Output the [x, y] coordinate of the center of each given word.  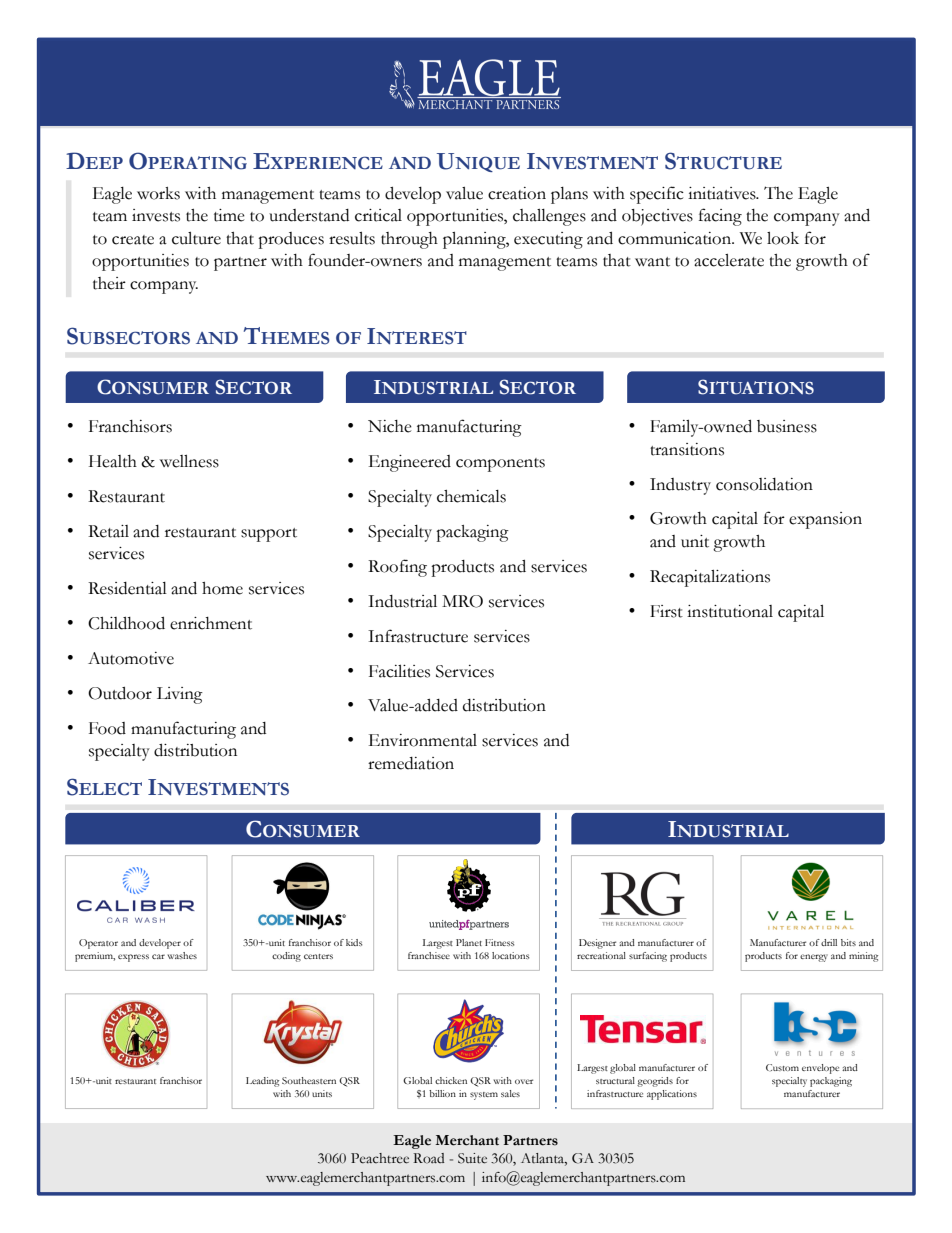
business [787, 426]
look [783, 238]
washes [182, 955]
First [666, 611]
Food [107, 728]
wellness [189, 461]
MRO [462, 601]
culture [196, 238]
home [222, 588]
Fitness [499, 942]
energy [814, 958]
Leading [262, 1082]
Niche [390, 426]
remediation [411, 763]
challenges [549, 217]
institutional [730, 611]
